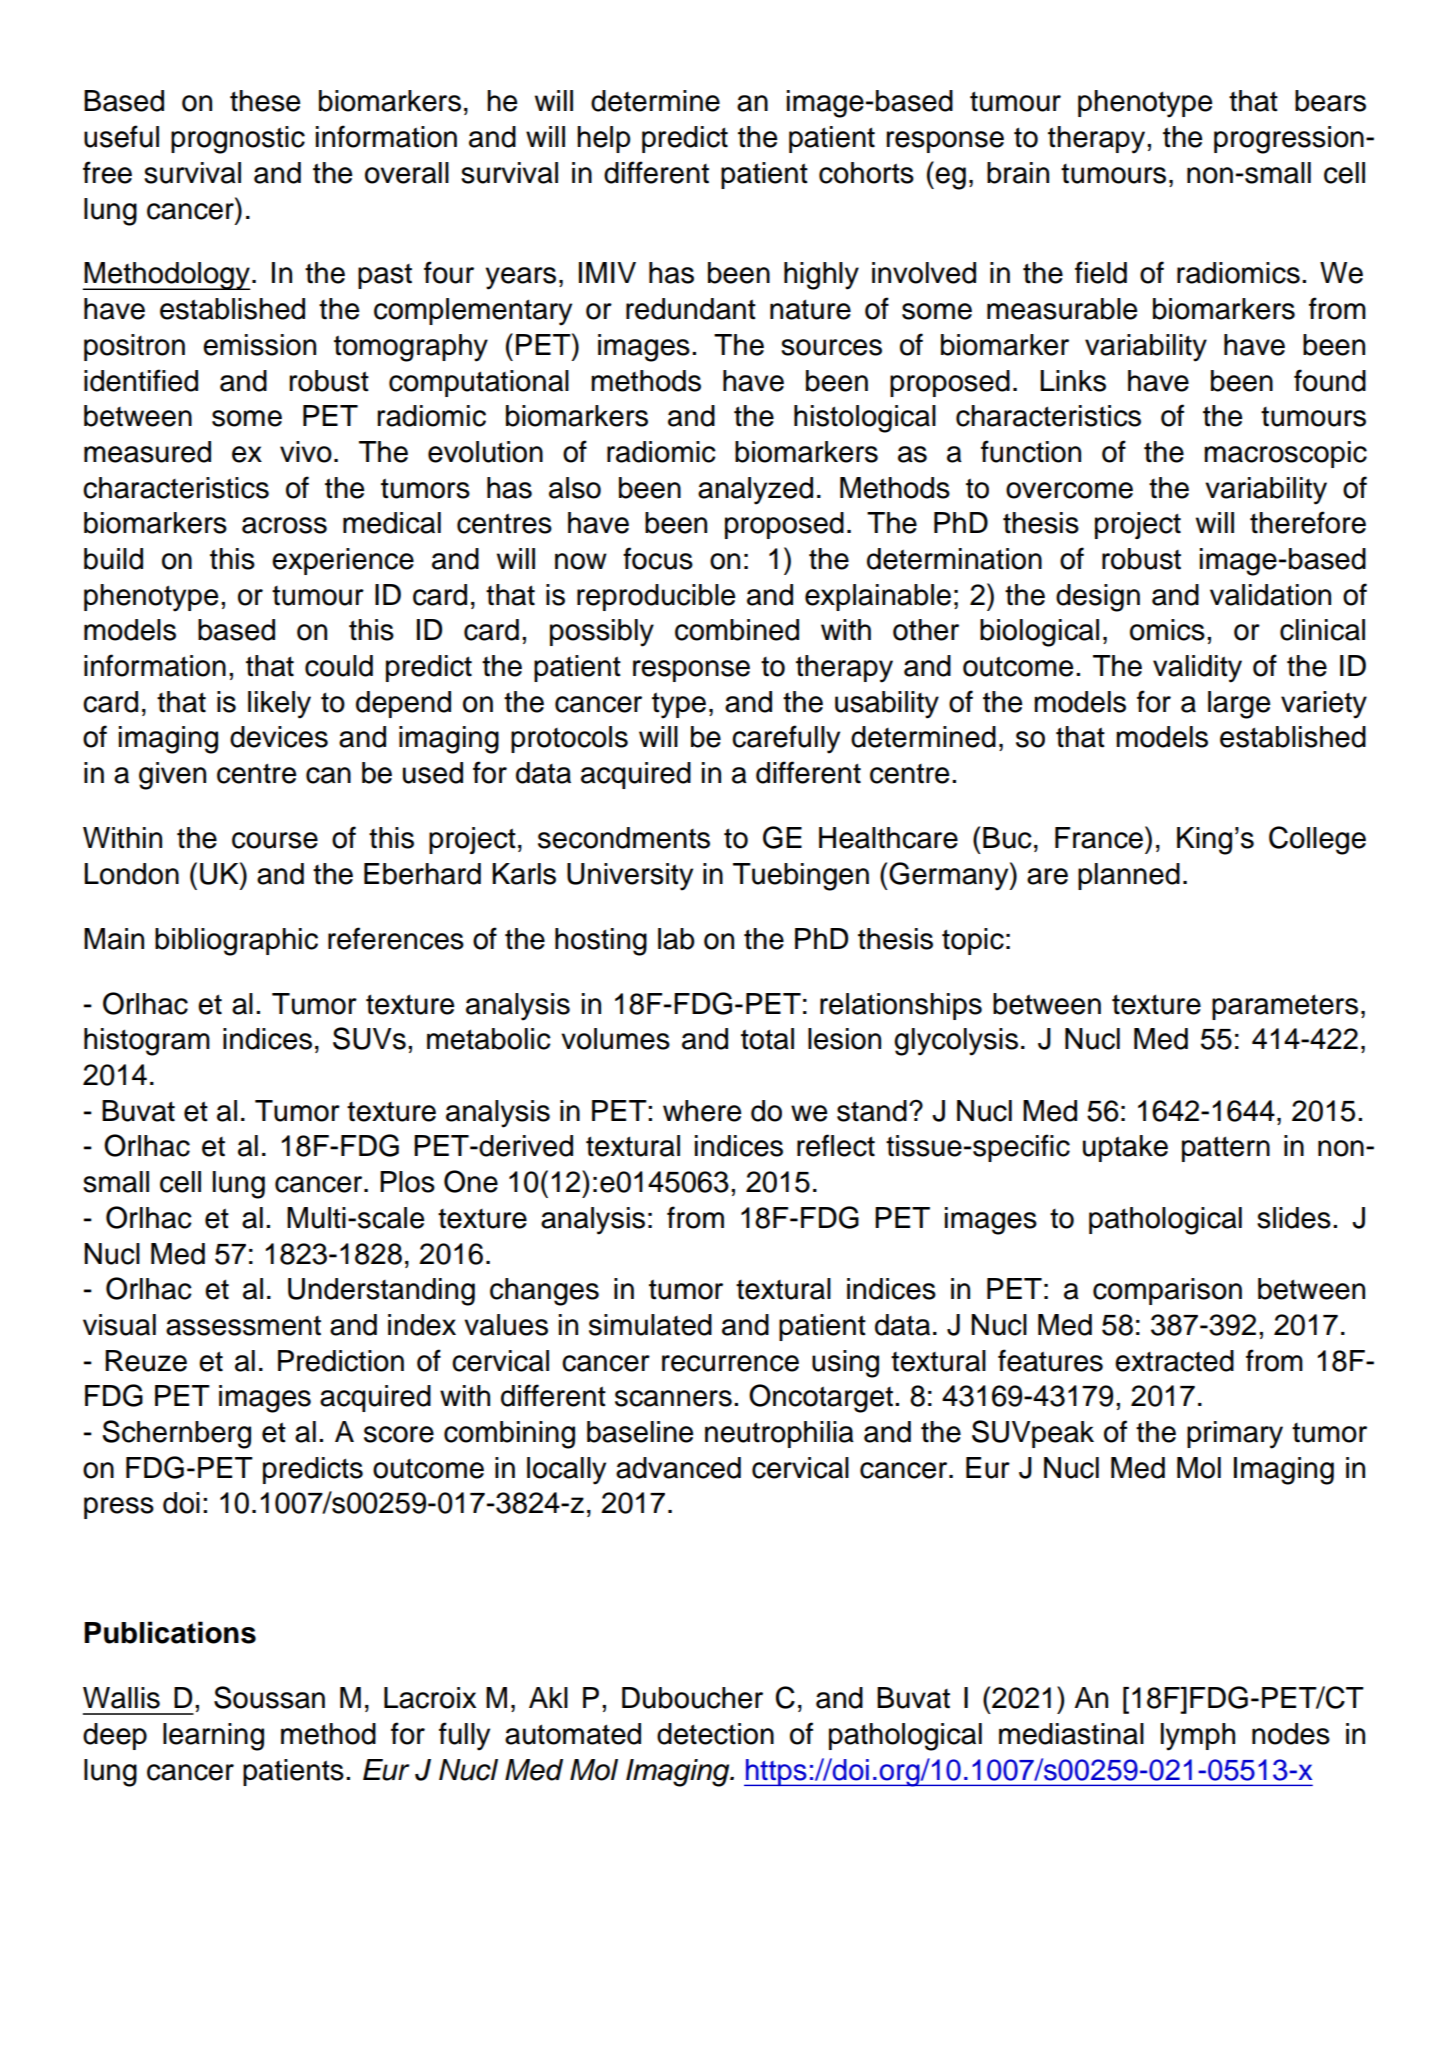 The height and width of the page is (2051, 1450). I want to click on lymph, so click(1198, 1737).
